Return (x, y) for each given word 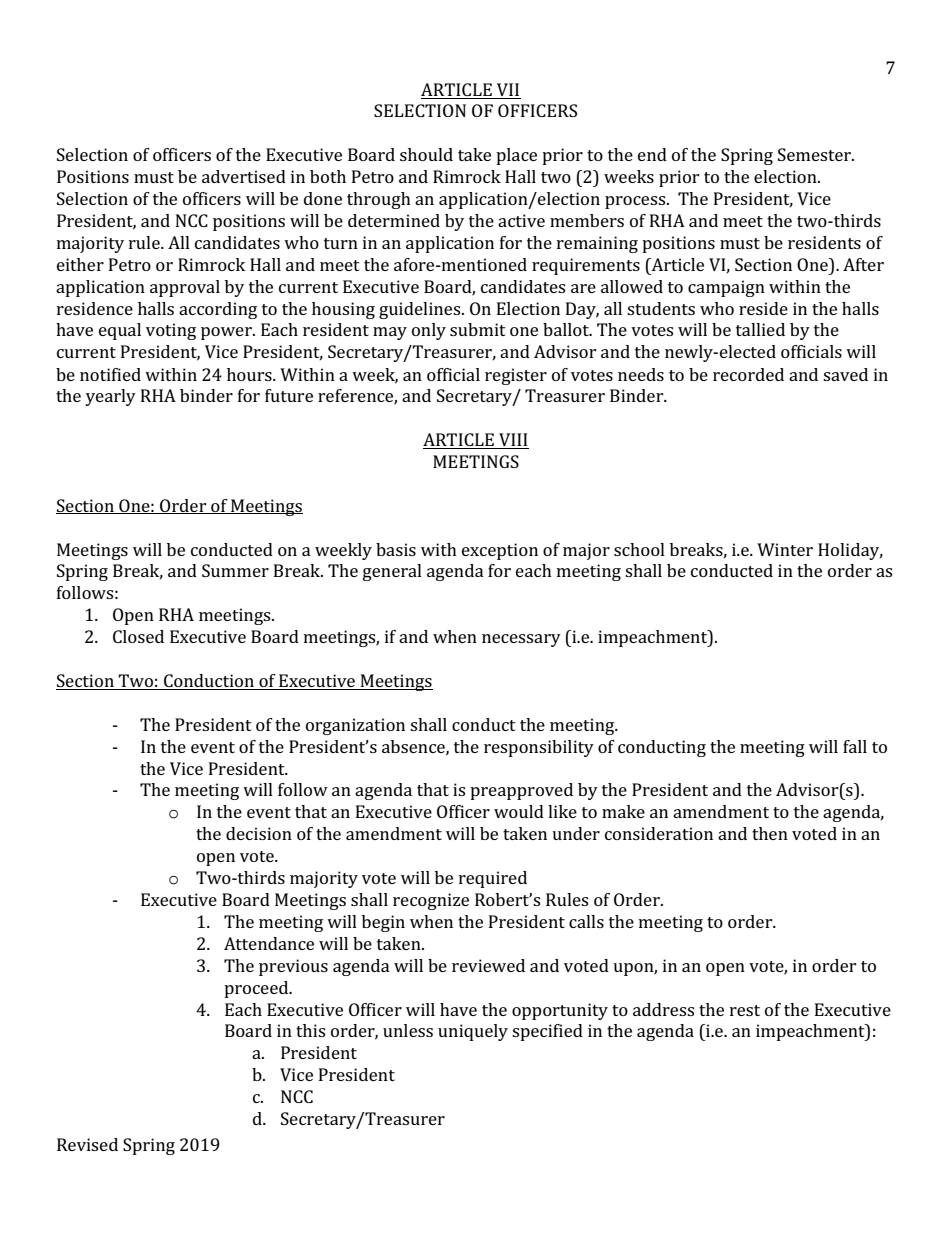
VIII (513, 441)
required (493, 879)
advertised (244, 176)
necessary (521, 640)
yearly (110, 397)
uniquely (473, 1032)
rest (745, 1010)
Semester (815, 154)
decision (259, 833)
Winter (785, 549)
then (770, 833)
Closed (138, 636)
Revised (87, 1144)
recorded (748, 374)
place (516, 156)
